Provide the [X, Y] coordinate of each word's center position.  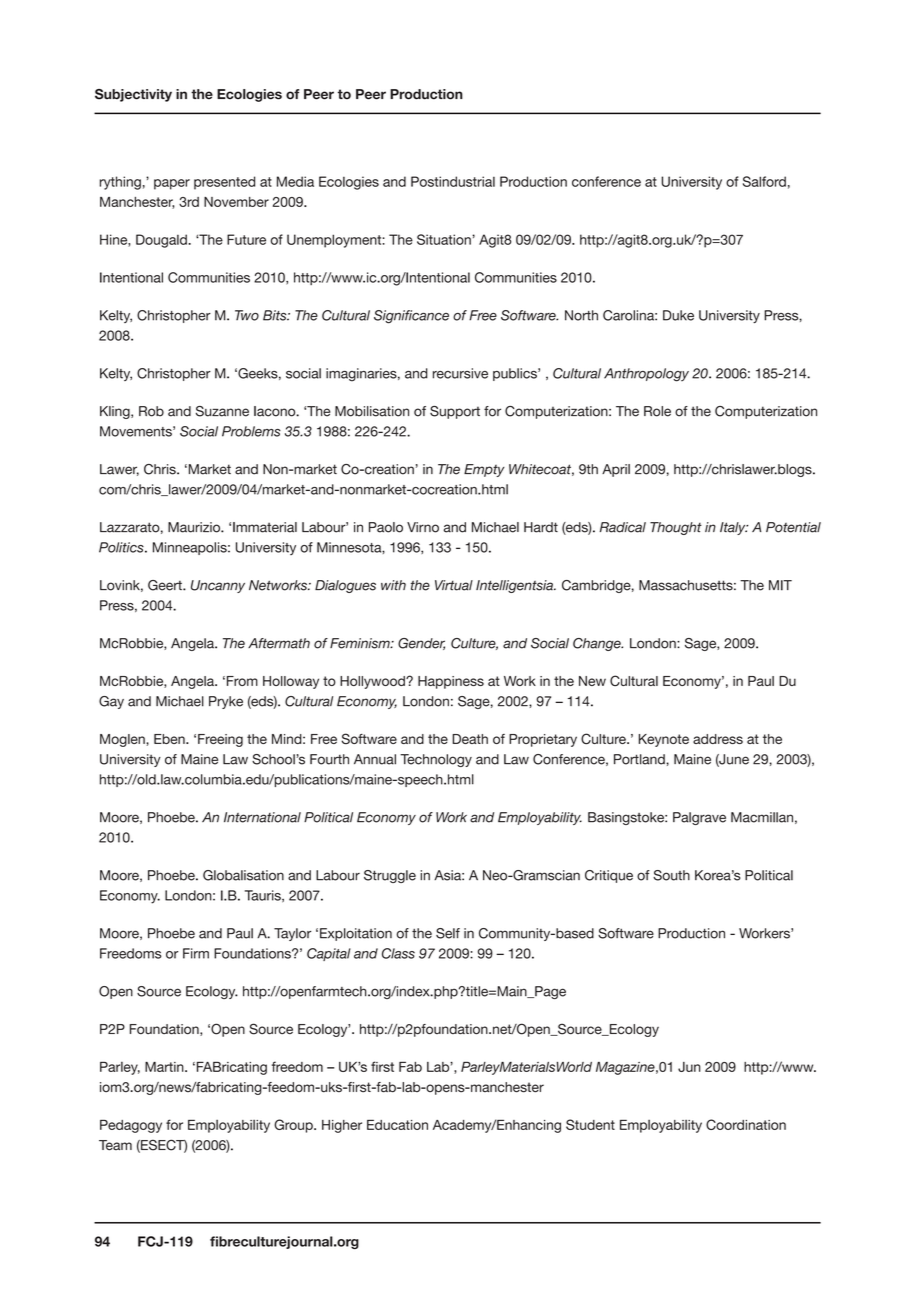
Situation [445, 239]
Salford [764, 181]
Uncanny [218, 586]
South [671, 875]
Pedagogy [131, 1126]
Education [397, 1125]
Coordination [746, 1124]
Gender [421, 644]
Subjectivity [133, 95]
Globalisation [243, 875]
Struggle [390, 876]
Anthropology [646, 375]
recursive [460, 373]
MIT [780, 585]
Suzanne [222, 411]
